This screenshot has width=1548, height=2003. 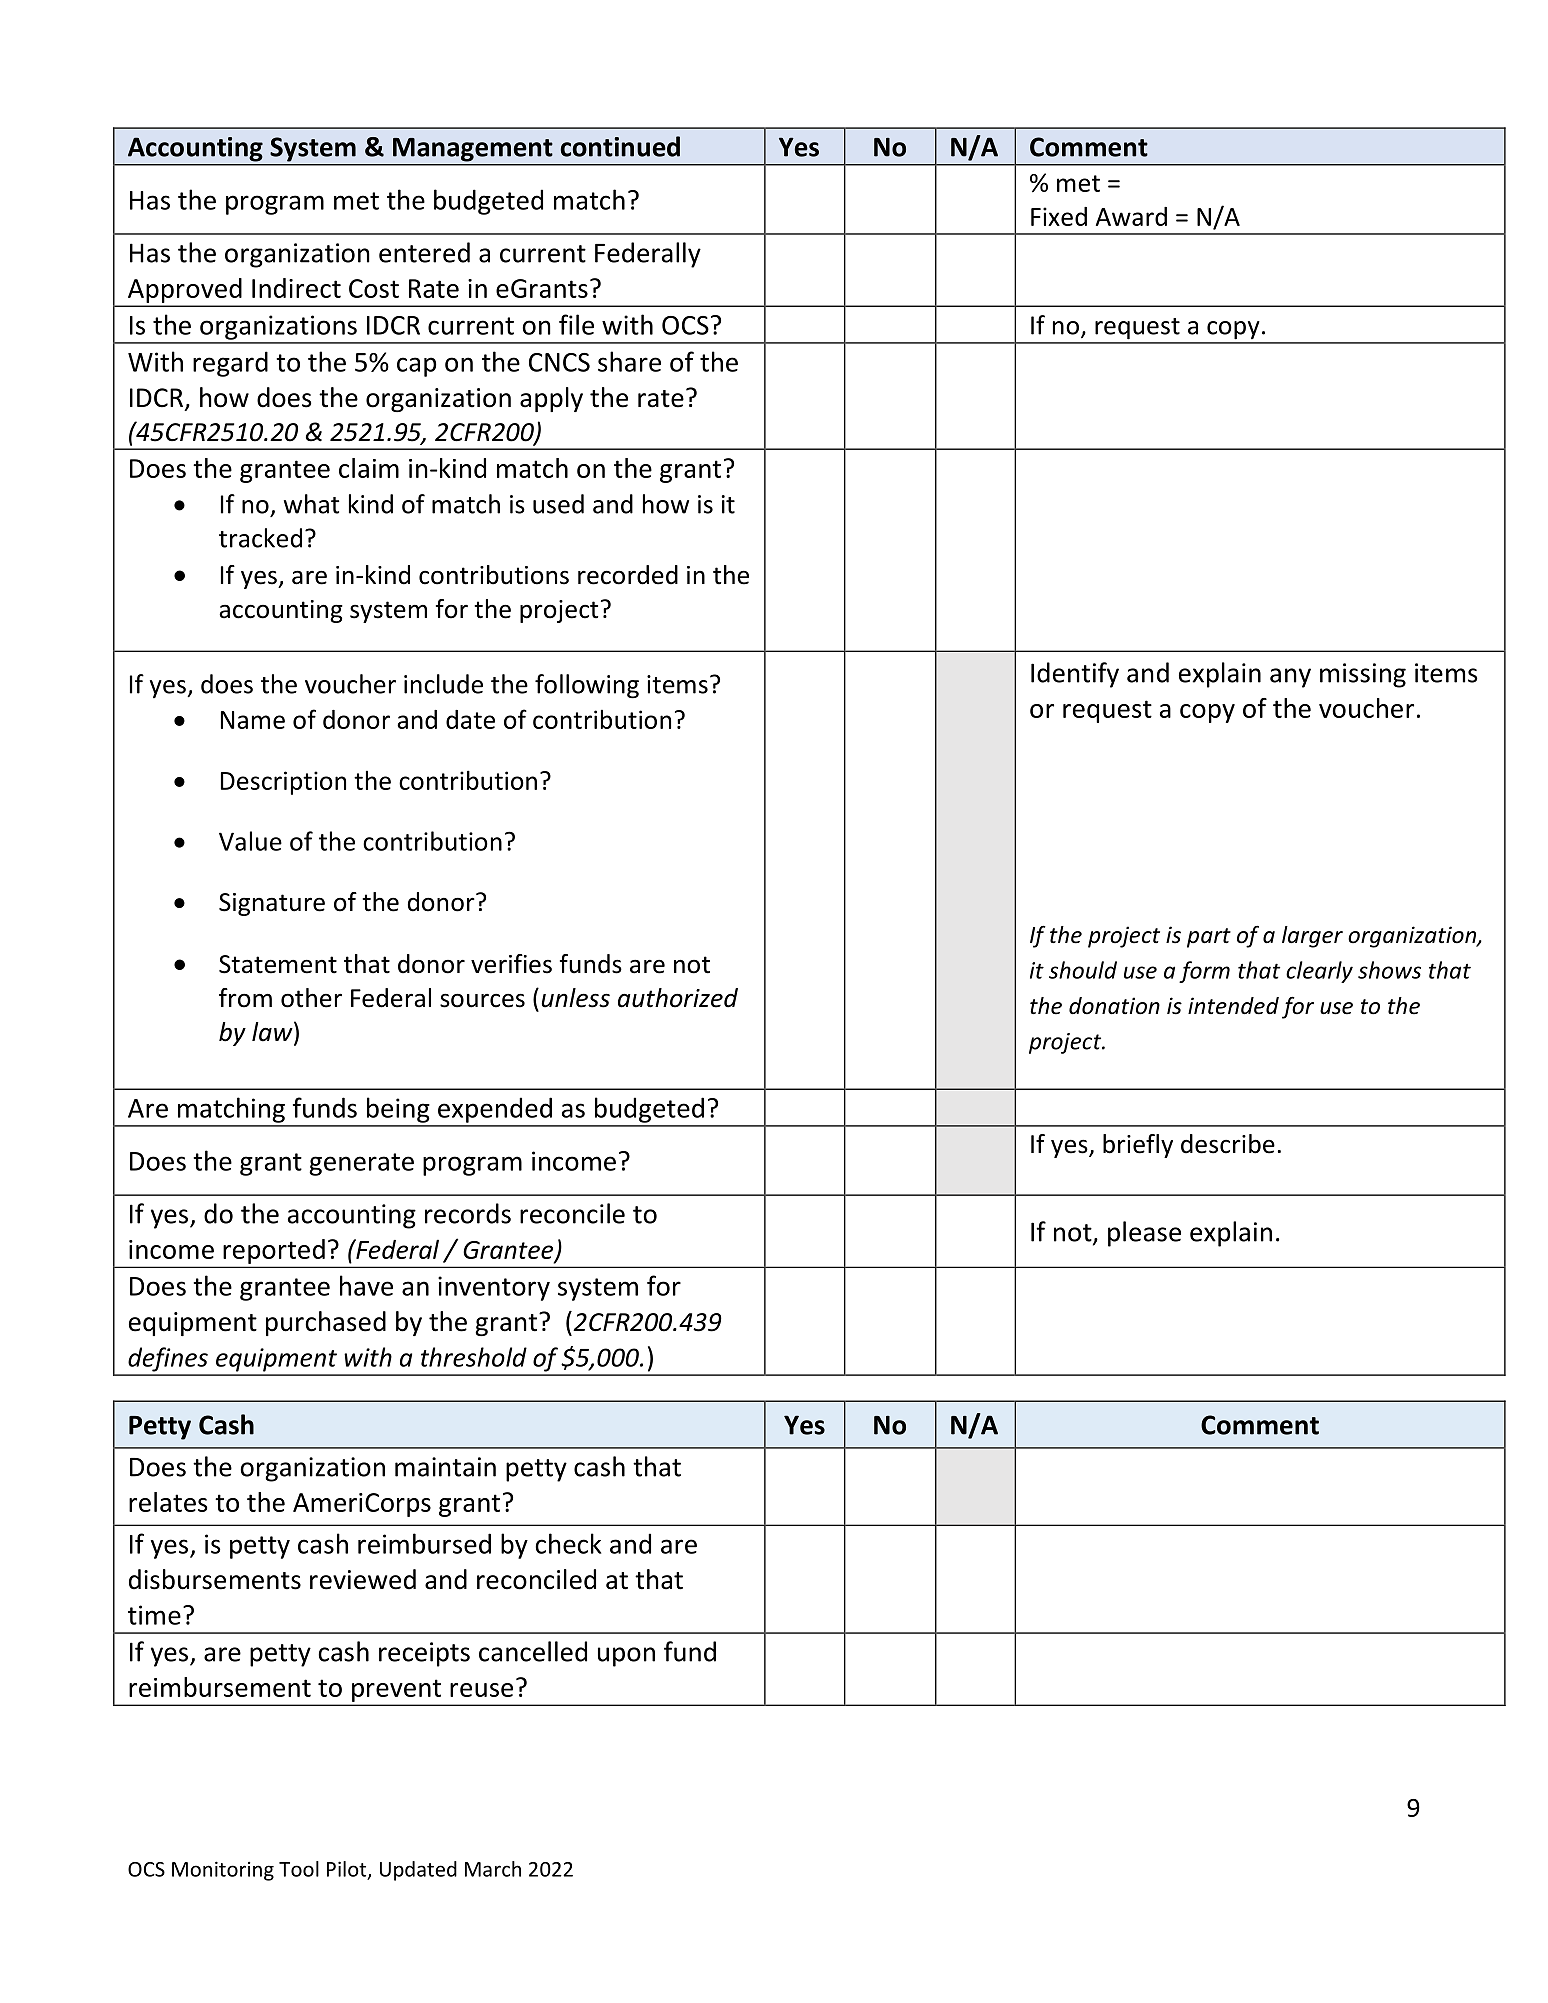 I want to click on other, so click(x=311, y=998).
